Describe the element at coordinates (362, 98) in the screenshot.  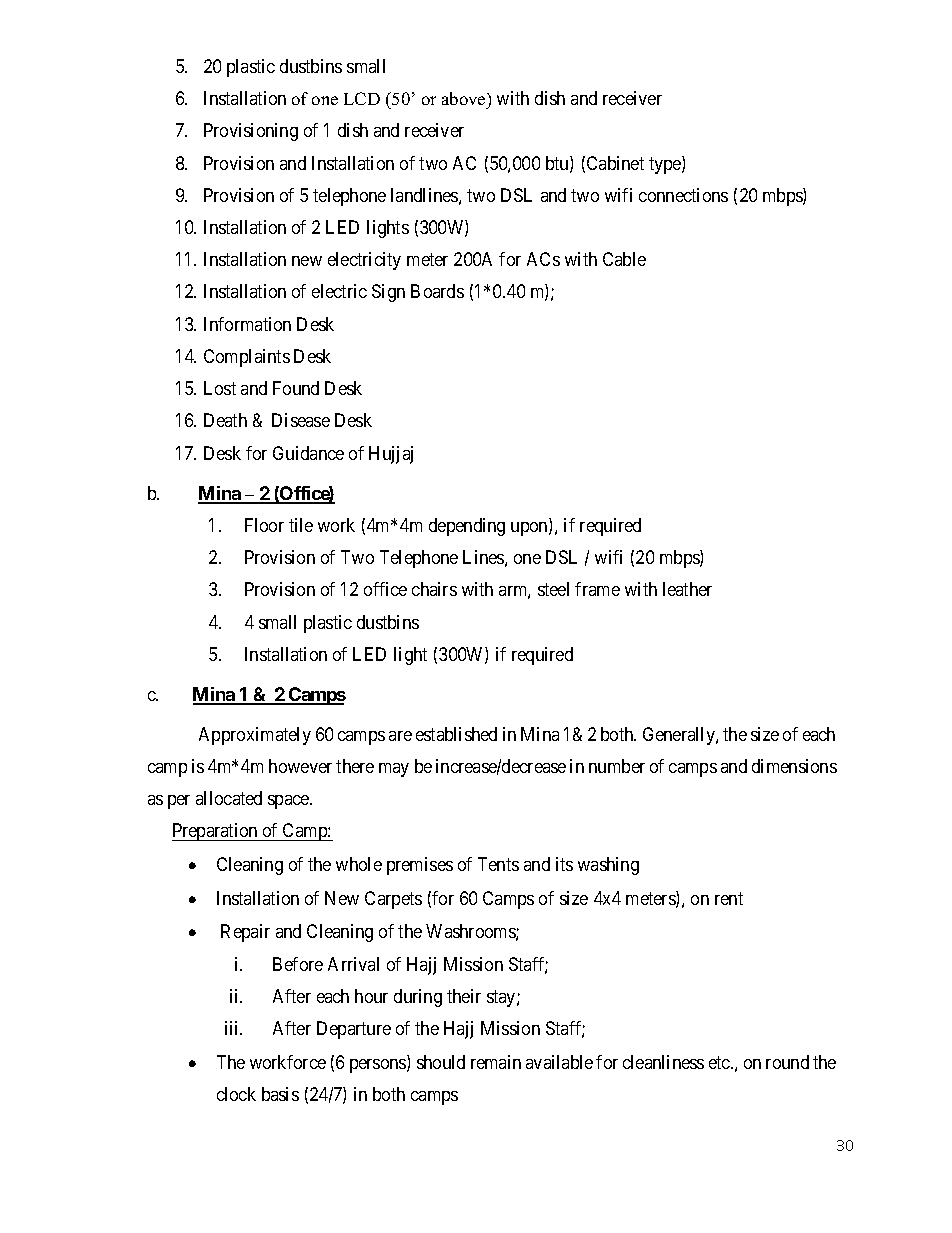
I see `LCD` at that location.
